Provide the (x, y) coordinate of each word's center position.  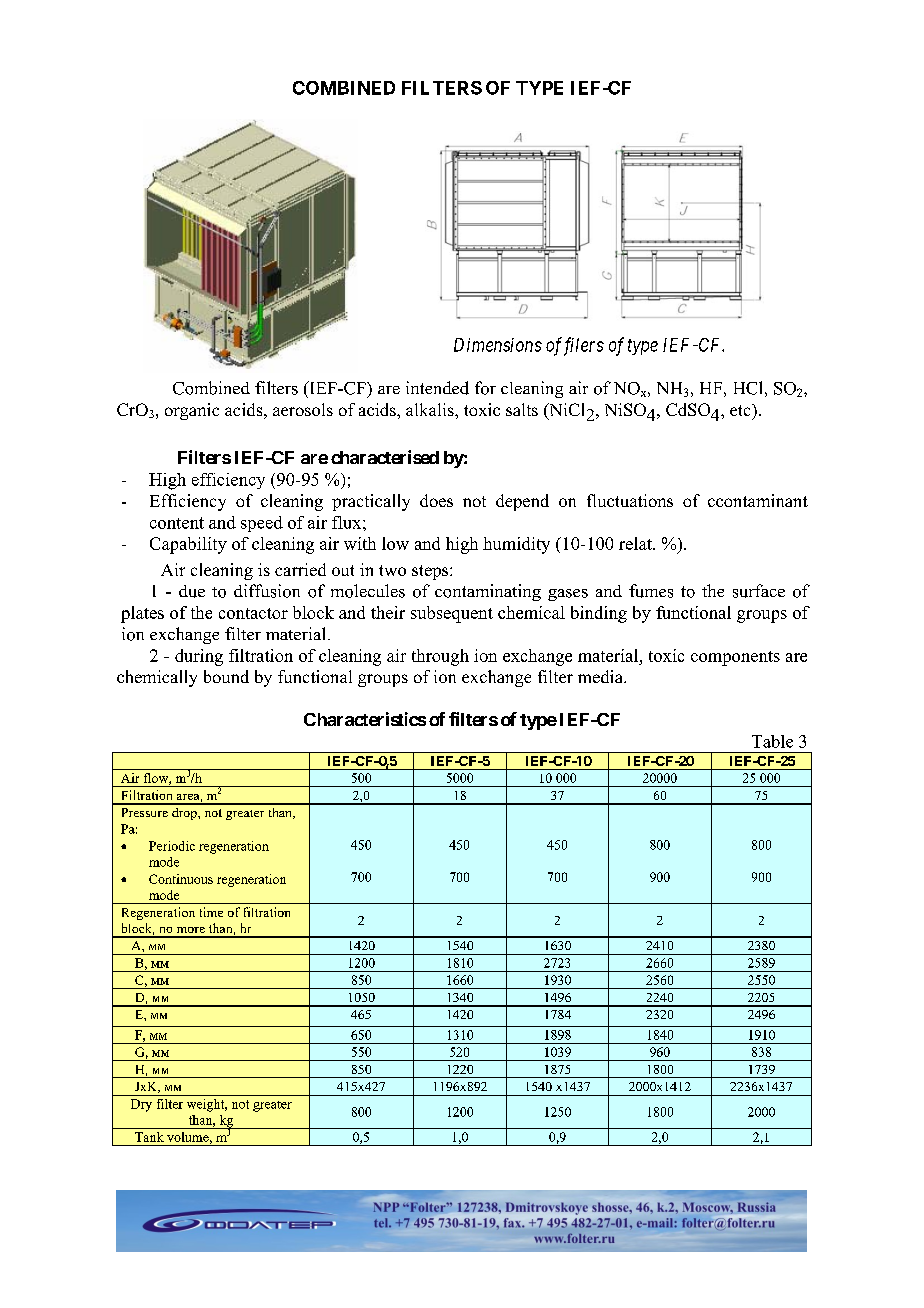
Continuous (181, 879)
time (211, 912)
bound (226, 676)
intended (437, 388)
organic (192, 411)
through (440, 657)
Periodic (172, 846)
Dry (141, 1105)
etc (741, 410)
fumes (651, 591)
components (735, 658)
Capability (188, 545)
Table (772, 741)
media (601, 676)
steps (431, 572)
